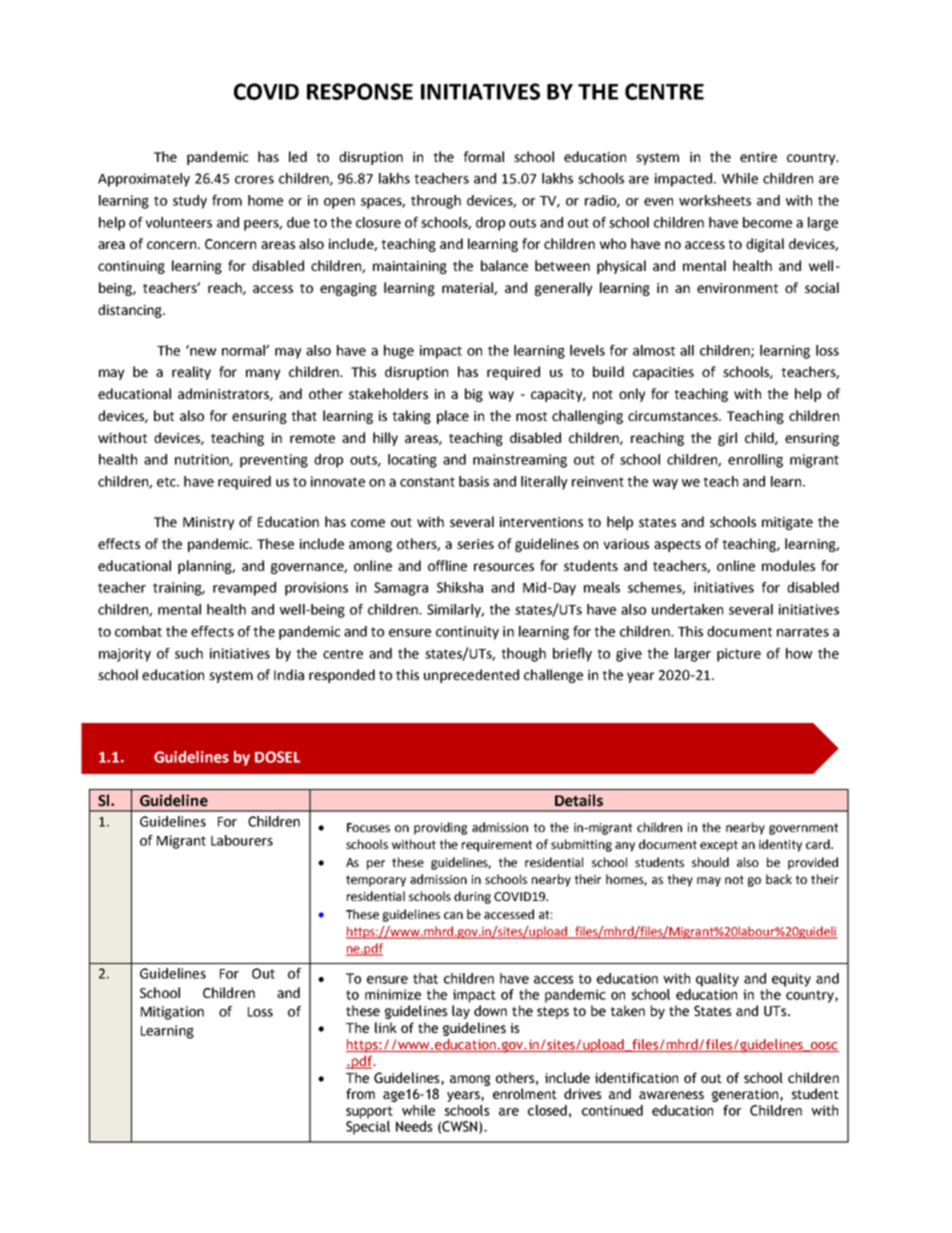  What do you see at coordinates (453, 417) in the screenshot?
I see `place` at bounding box center [453, 417].
